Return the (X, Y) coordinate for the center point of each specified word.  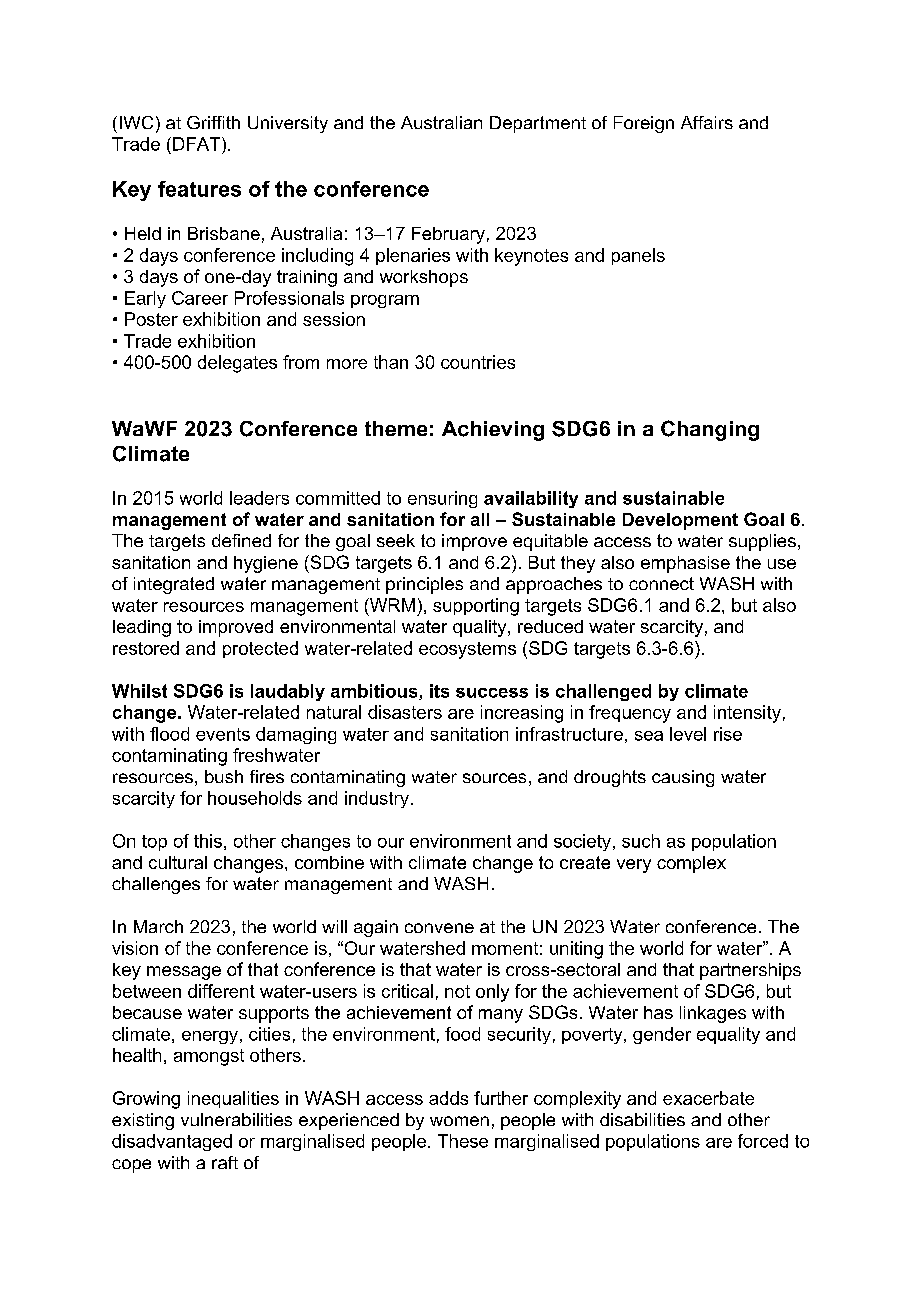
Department (538, 124)
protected (260, 649)
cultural (178, 862)
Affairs (707, 122)
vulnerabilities (236, 1119)
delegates (237, 364)
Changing (710, 430)
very (634, 866)
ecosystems (467, 650)
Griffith (213, 122)
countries (478, 362)
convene (439, 928)
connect (661, 583)
